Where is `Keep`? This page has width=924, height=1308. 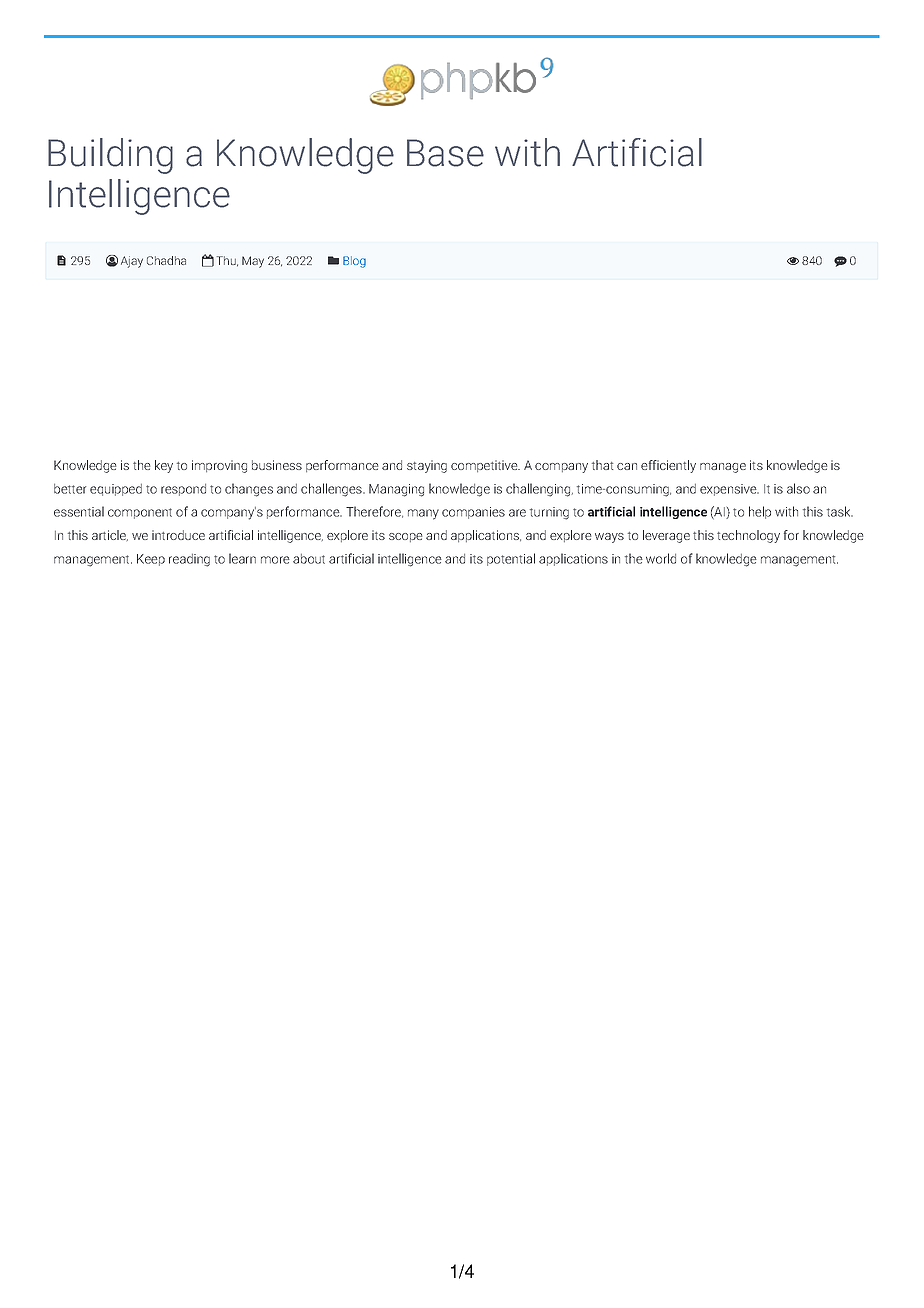
Keep is located at coordinates (151, 560).
